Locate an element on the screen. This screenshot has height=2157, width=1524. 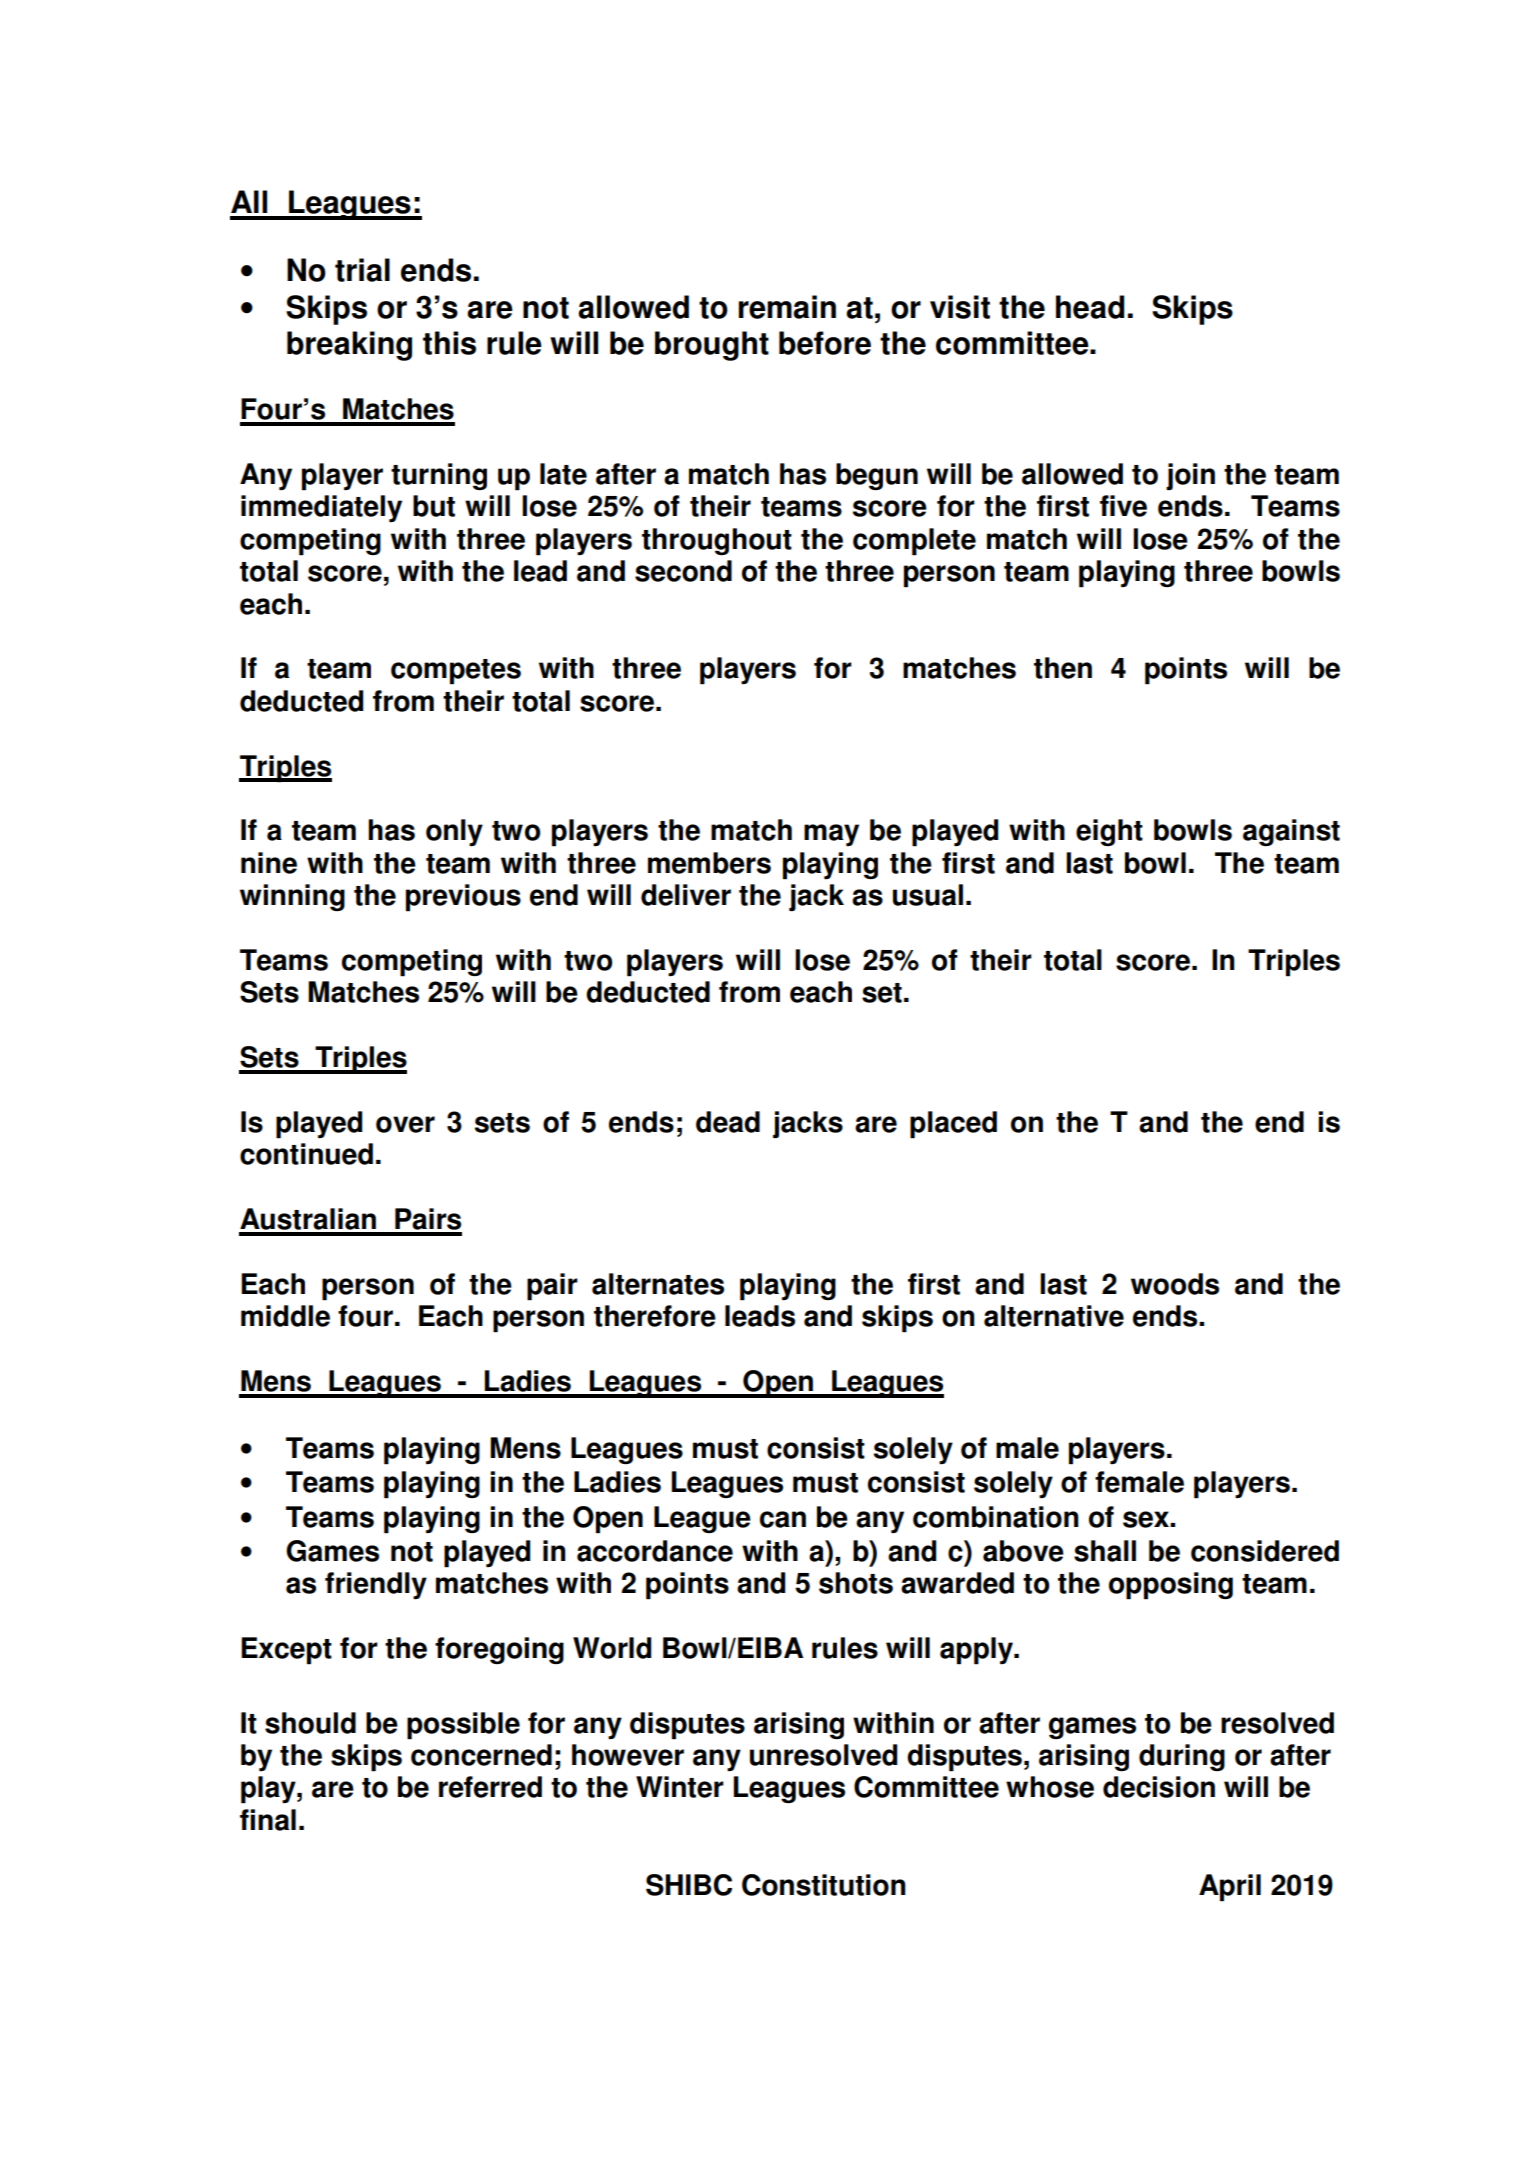
remain is located at coordinates (787, 307).
